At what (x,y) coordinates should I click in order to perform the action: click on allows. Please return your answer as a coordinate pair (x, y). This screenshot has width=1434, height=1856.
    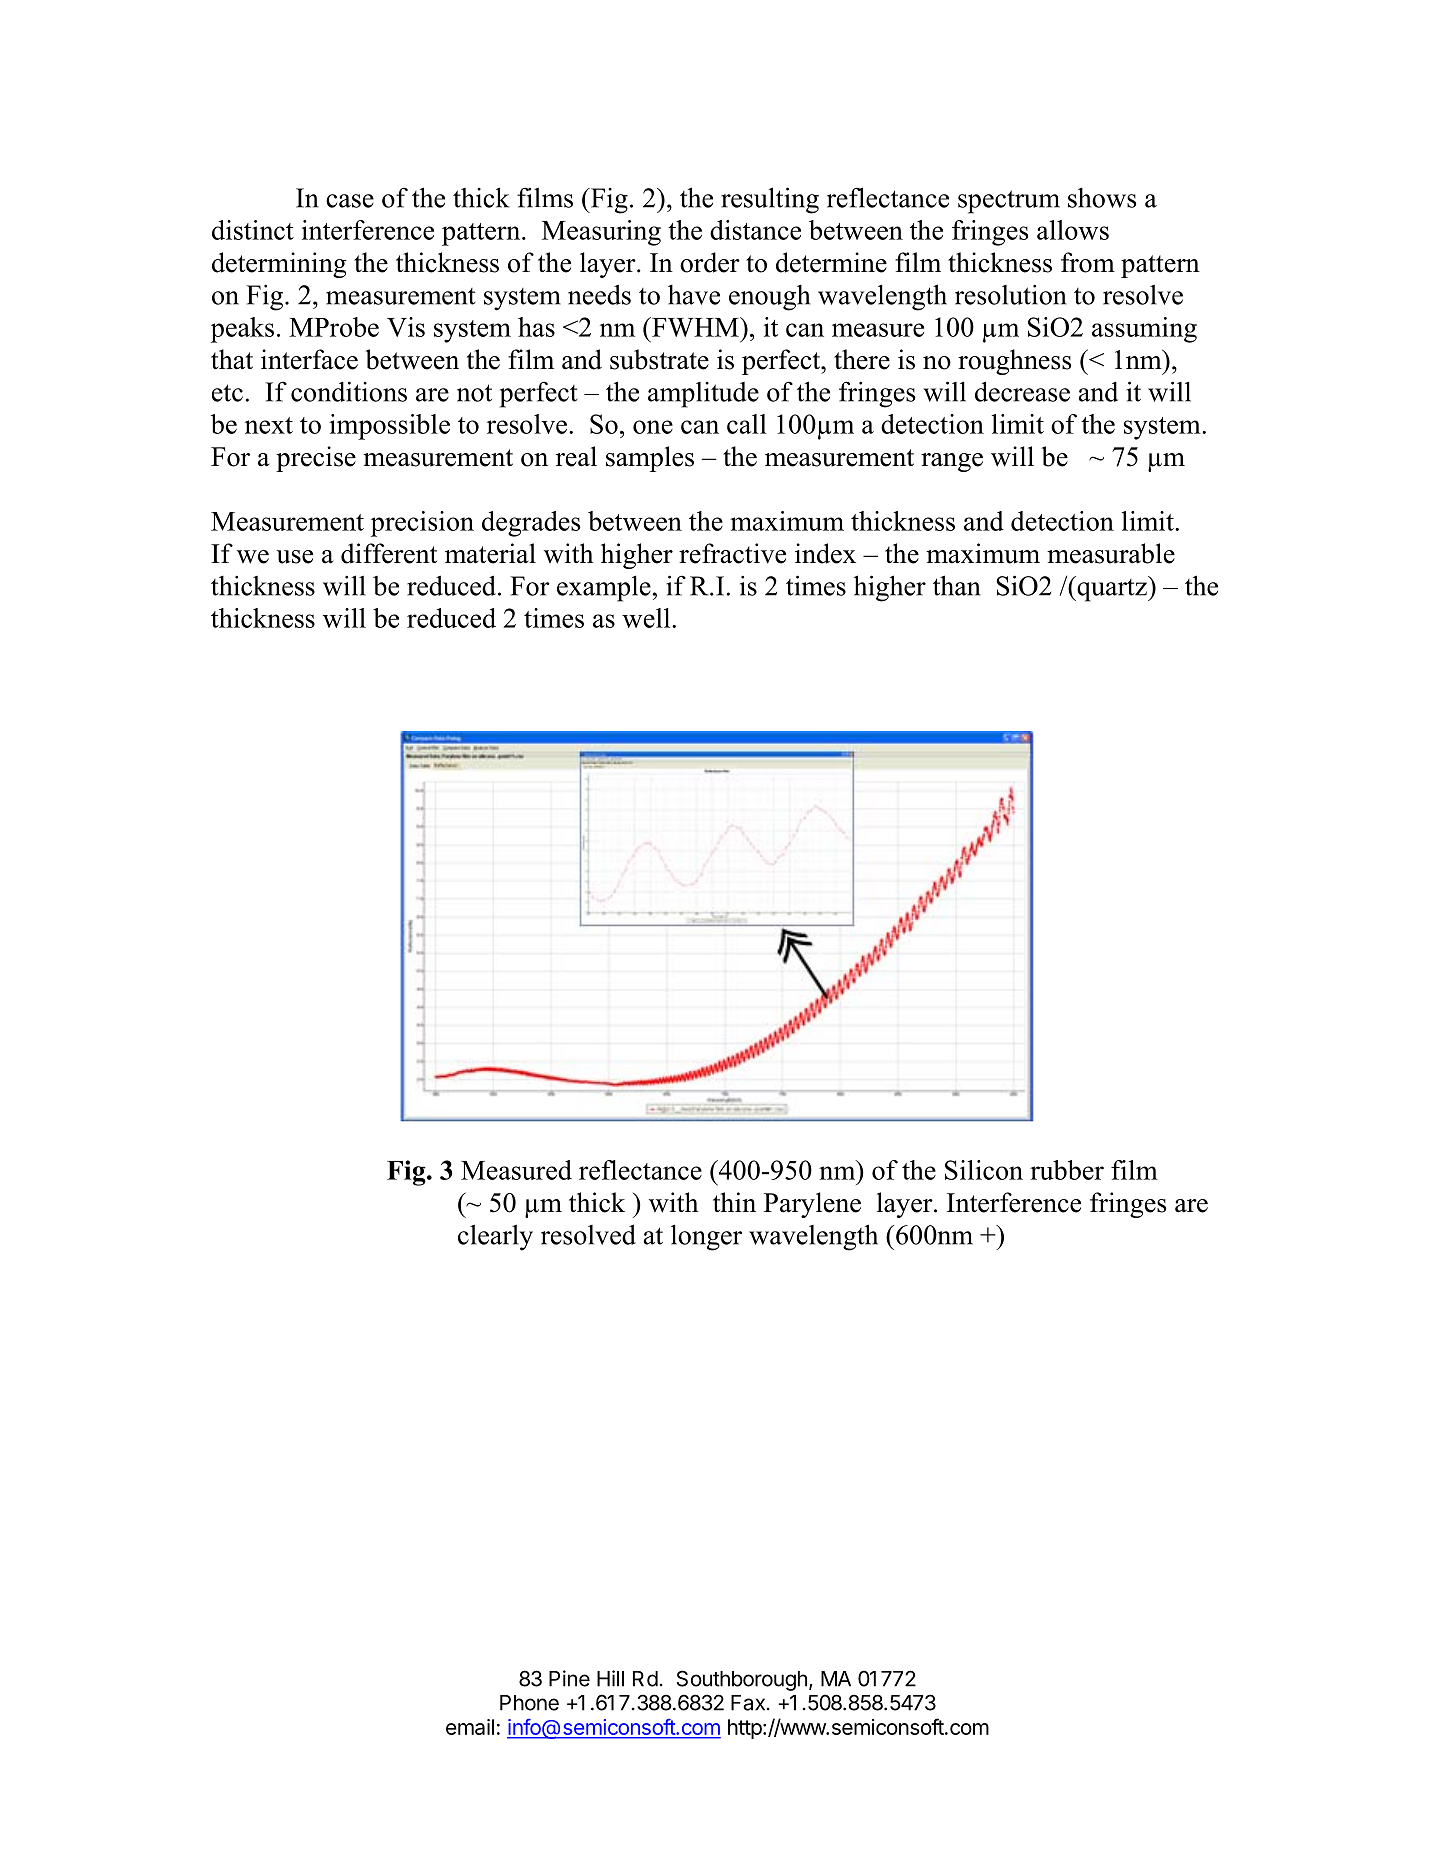
    Looking at the image, I should click on (1073, 230).
